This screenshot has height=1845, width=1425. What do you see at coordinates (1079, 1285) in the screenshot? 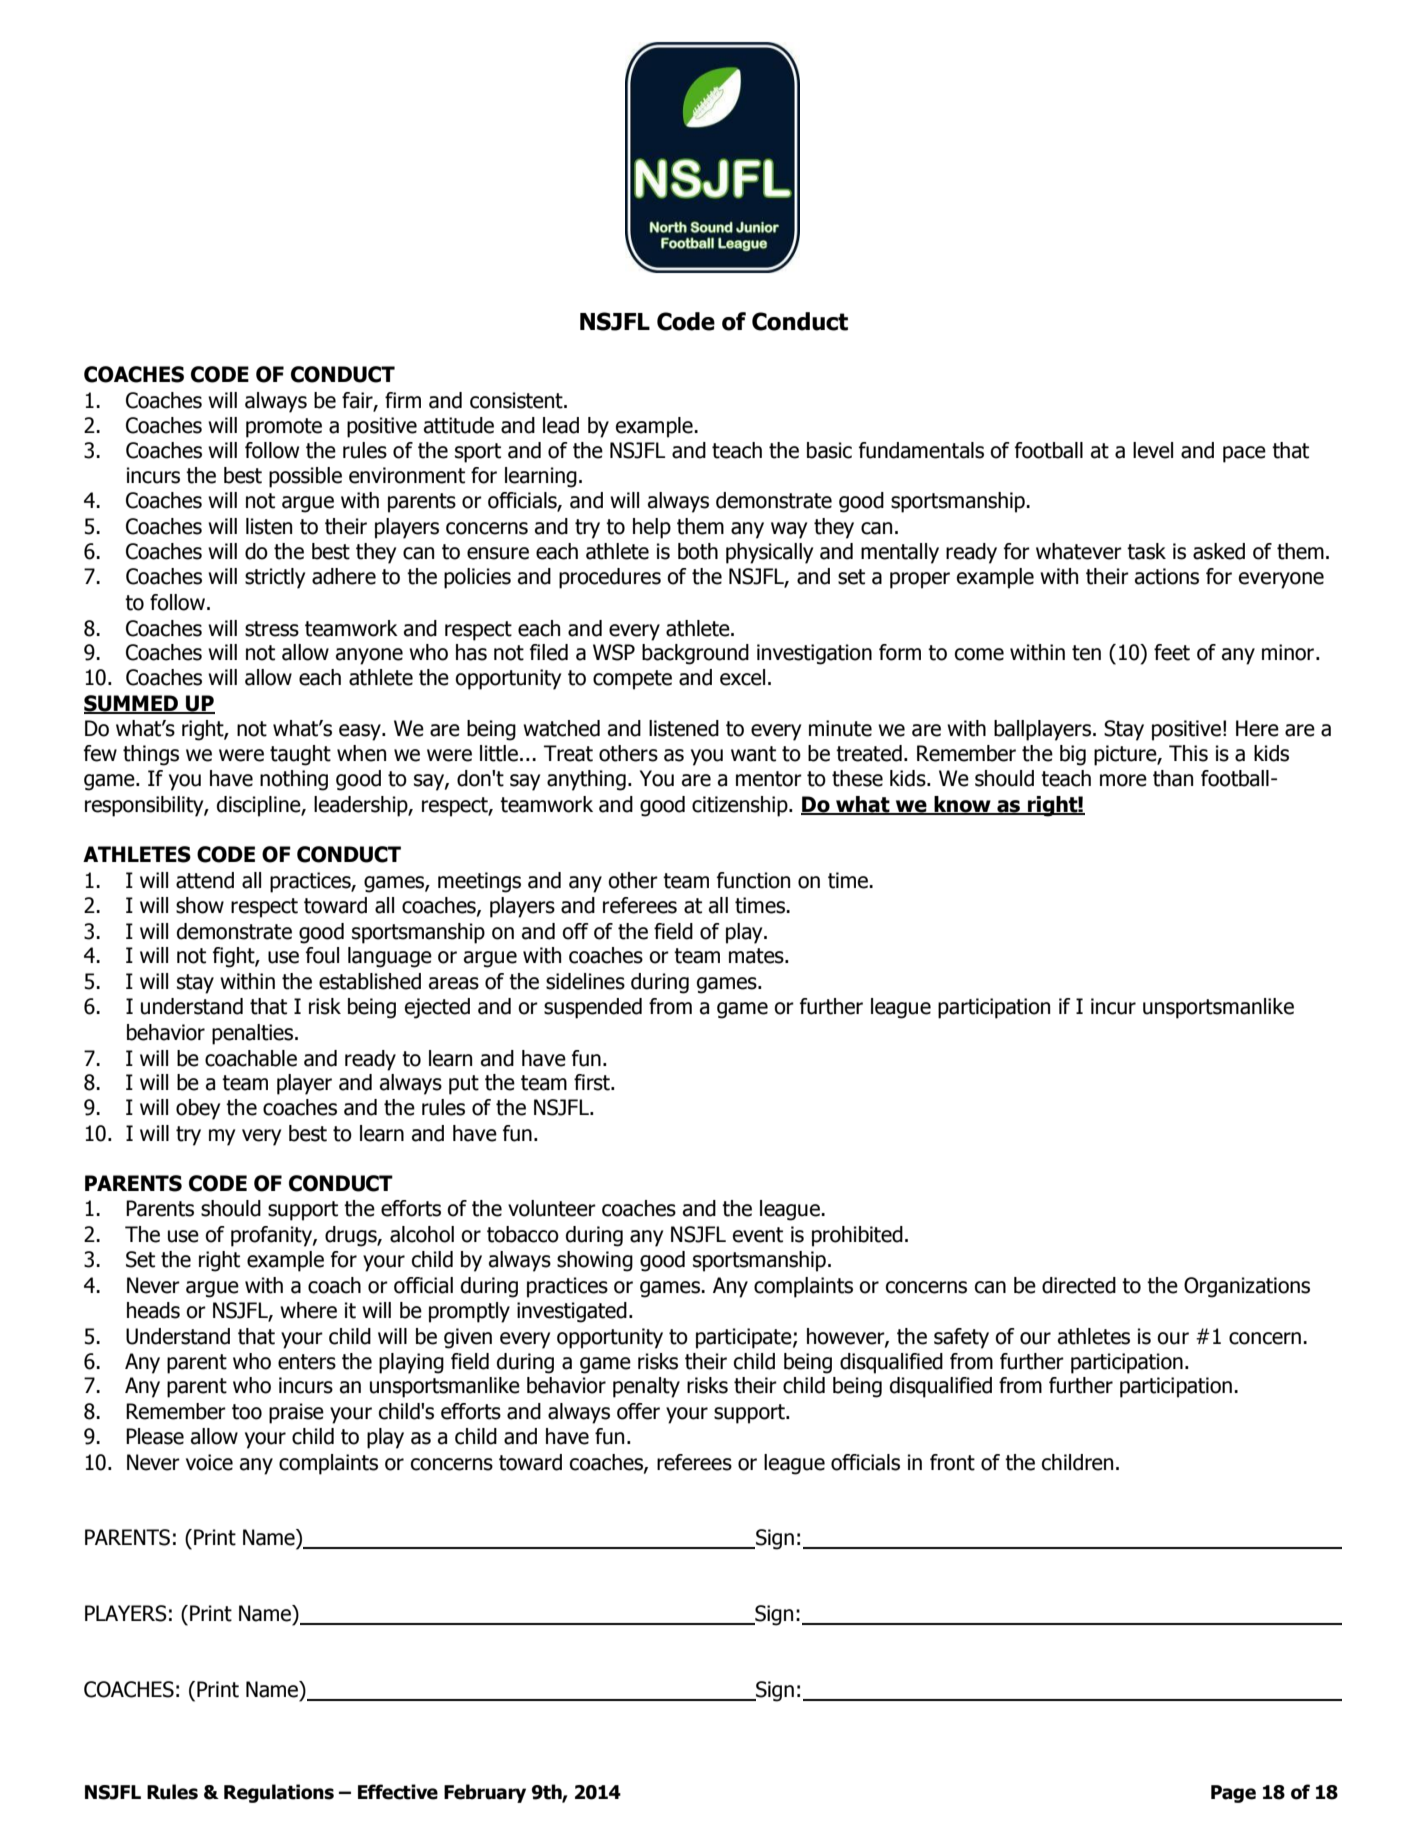
I see `directed` at bounding box center [1079, 1285].
